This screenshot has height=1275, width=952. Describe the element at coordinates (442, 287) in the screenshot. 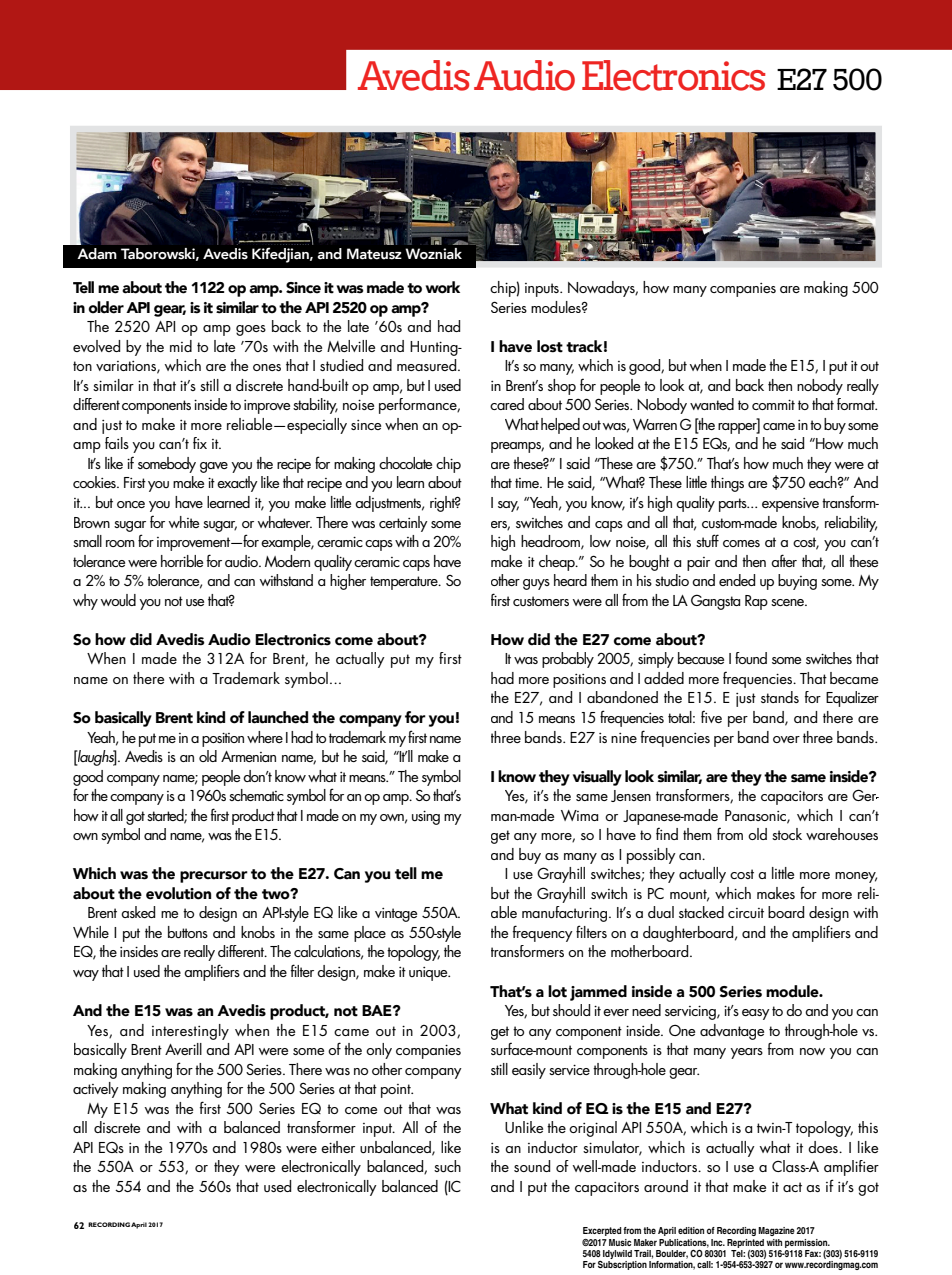

I see `work` at that location.
